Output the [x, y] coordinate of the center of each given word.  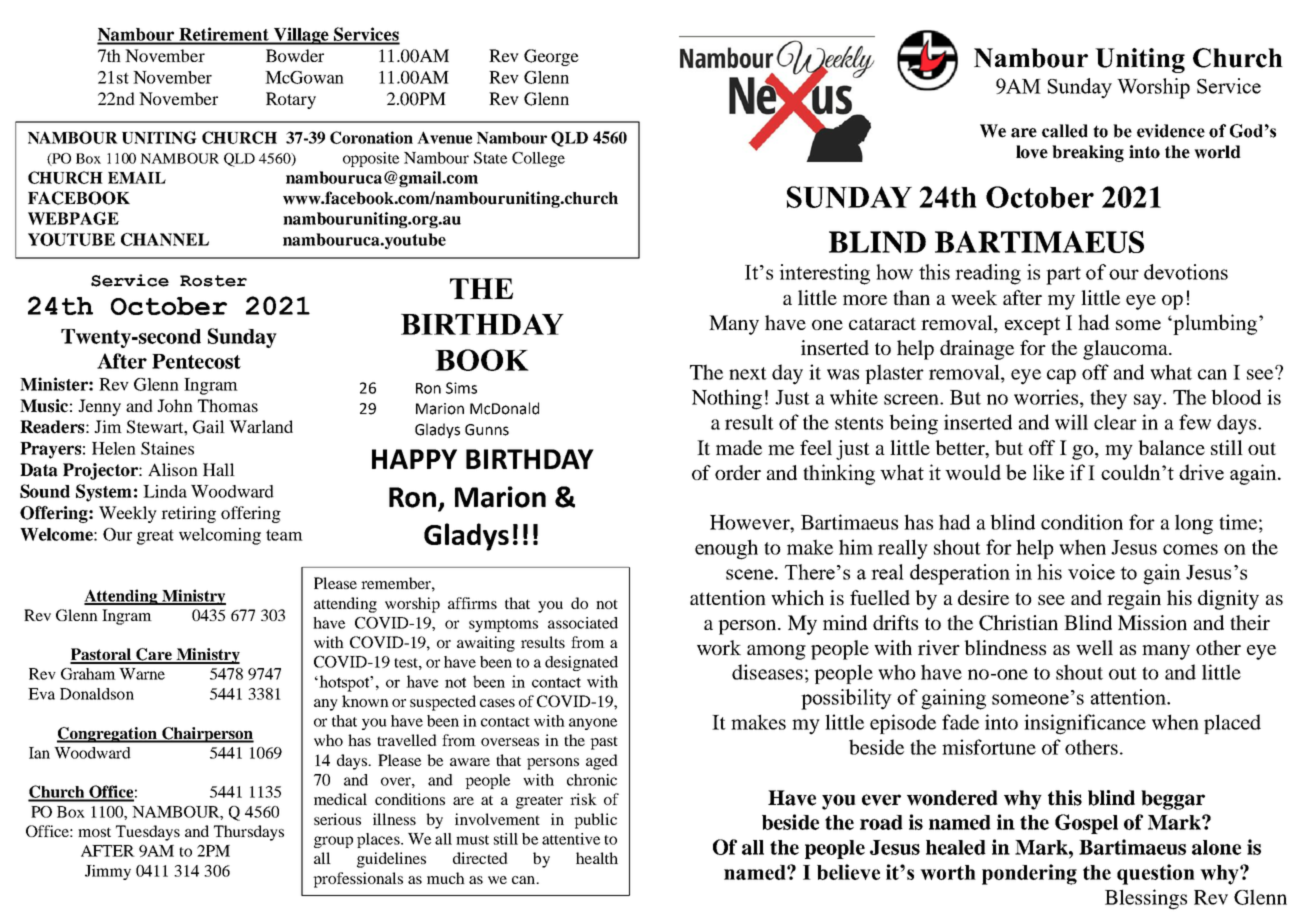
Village [301, 36]
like [1048, 472]
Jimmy [108, 872]
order [738, 472]
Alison [173, 469]
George [551, 57]
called [1065, 131]
